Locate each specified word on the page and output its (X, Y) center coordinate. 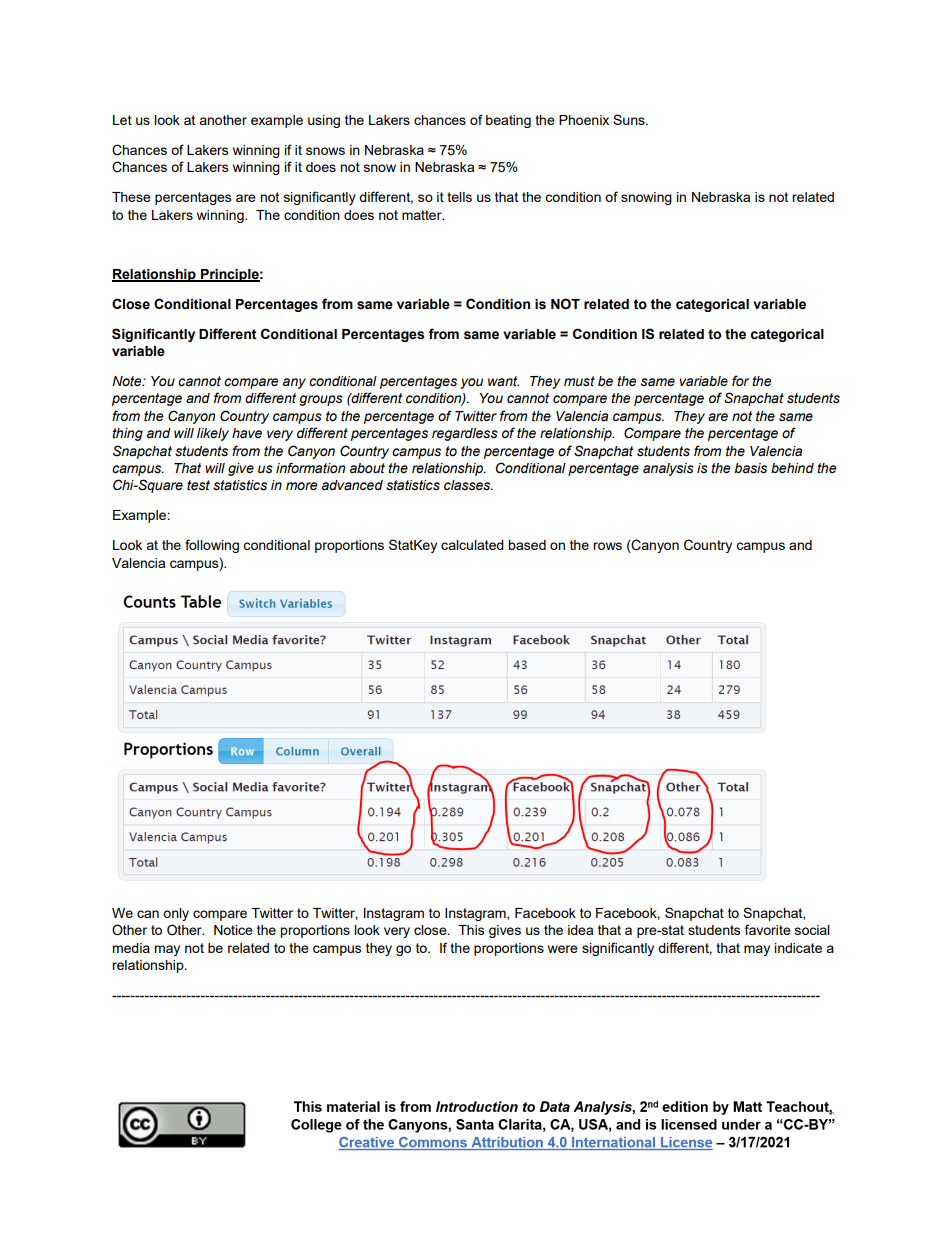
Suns (630, 119)
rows (607, 546)
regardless (465, 434)
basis (750, 468)
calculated (472, 545)
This (471, 930)
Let (122, 120)
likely (213, 434)
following (212, 546)
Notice (233, 930)
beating (508, 121)
